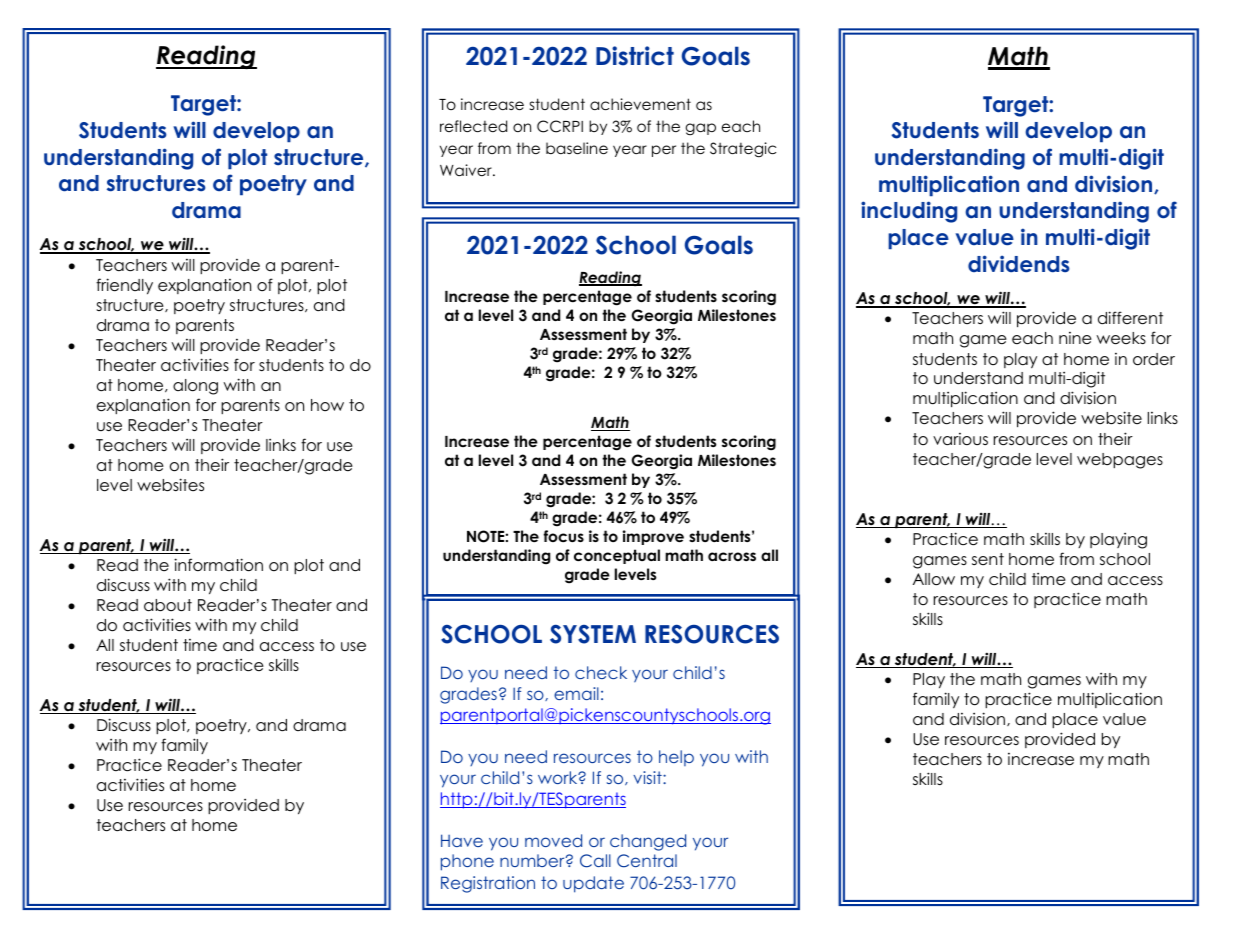 The height and width of the screenshot is (952, 1233). Describe the element at coordinates (327, 405) in the screenshot. I see `how` at that location.
